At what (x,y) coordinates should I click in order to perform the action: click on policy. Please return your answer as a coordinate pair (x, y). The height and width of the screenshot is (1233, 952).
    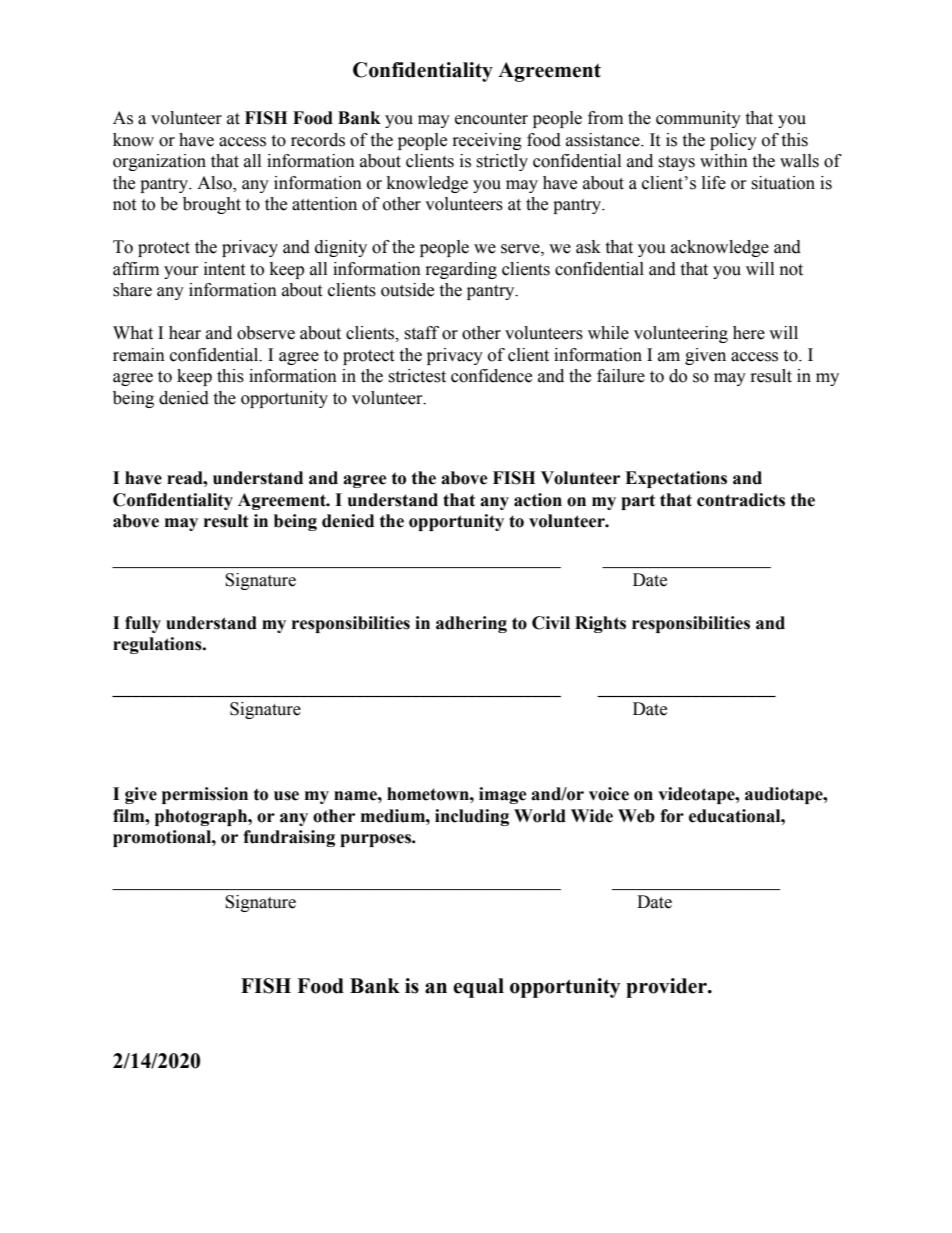
    Looking at the image, I should click on (733, 141).
